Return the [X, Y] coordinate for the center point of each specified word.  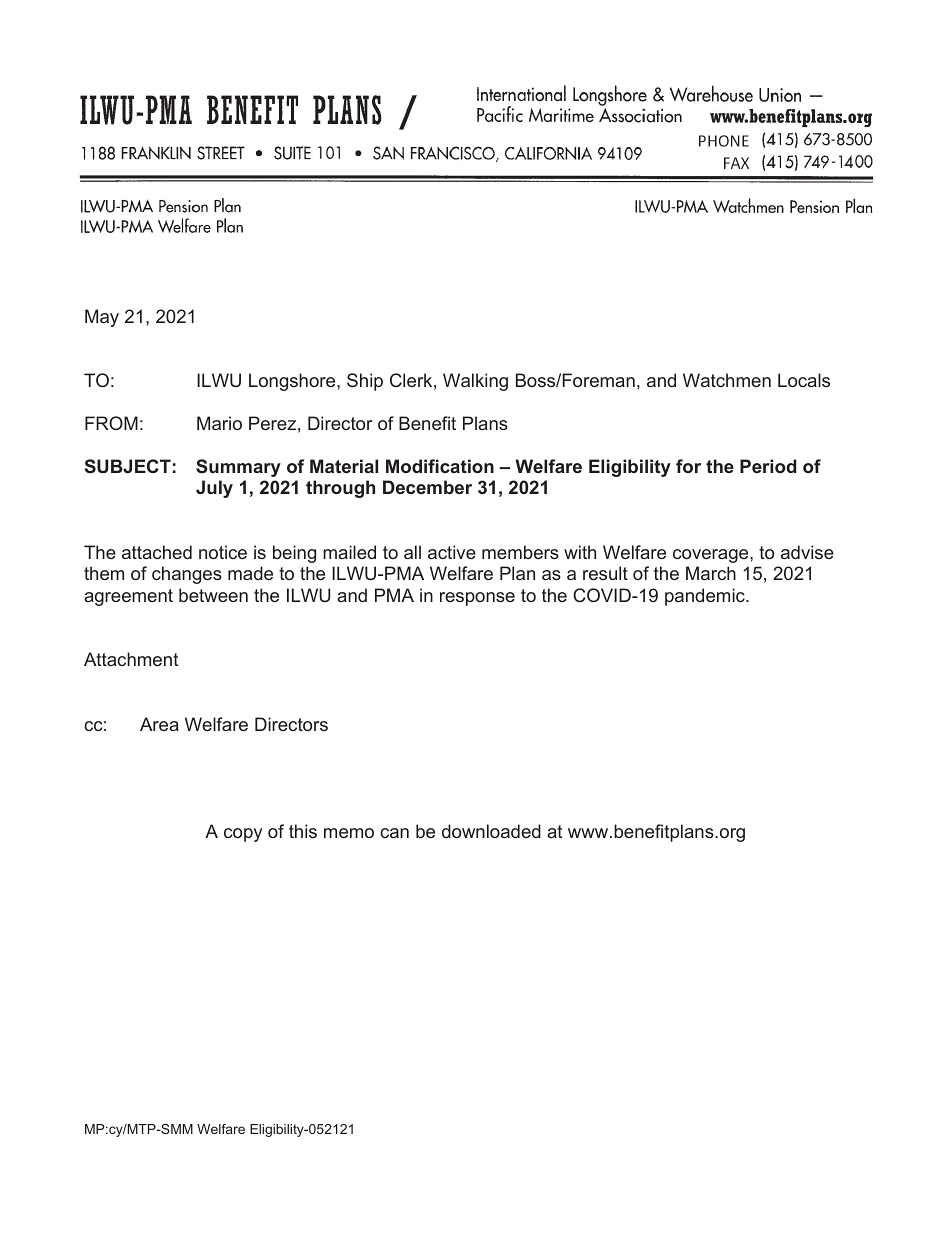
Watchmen [727, 380]
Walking [475, 382]
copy [243, 835]
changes [187, 575]
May [102, 318]
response [477, 599]
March [711, 573]
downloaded [491, 831]
